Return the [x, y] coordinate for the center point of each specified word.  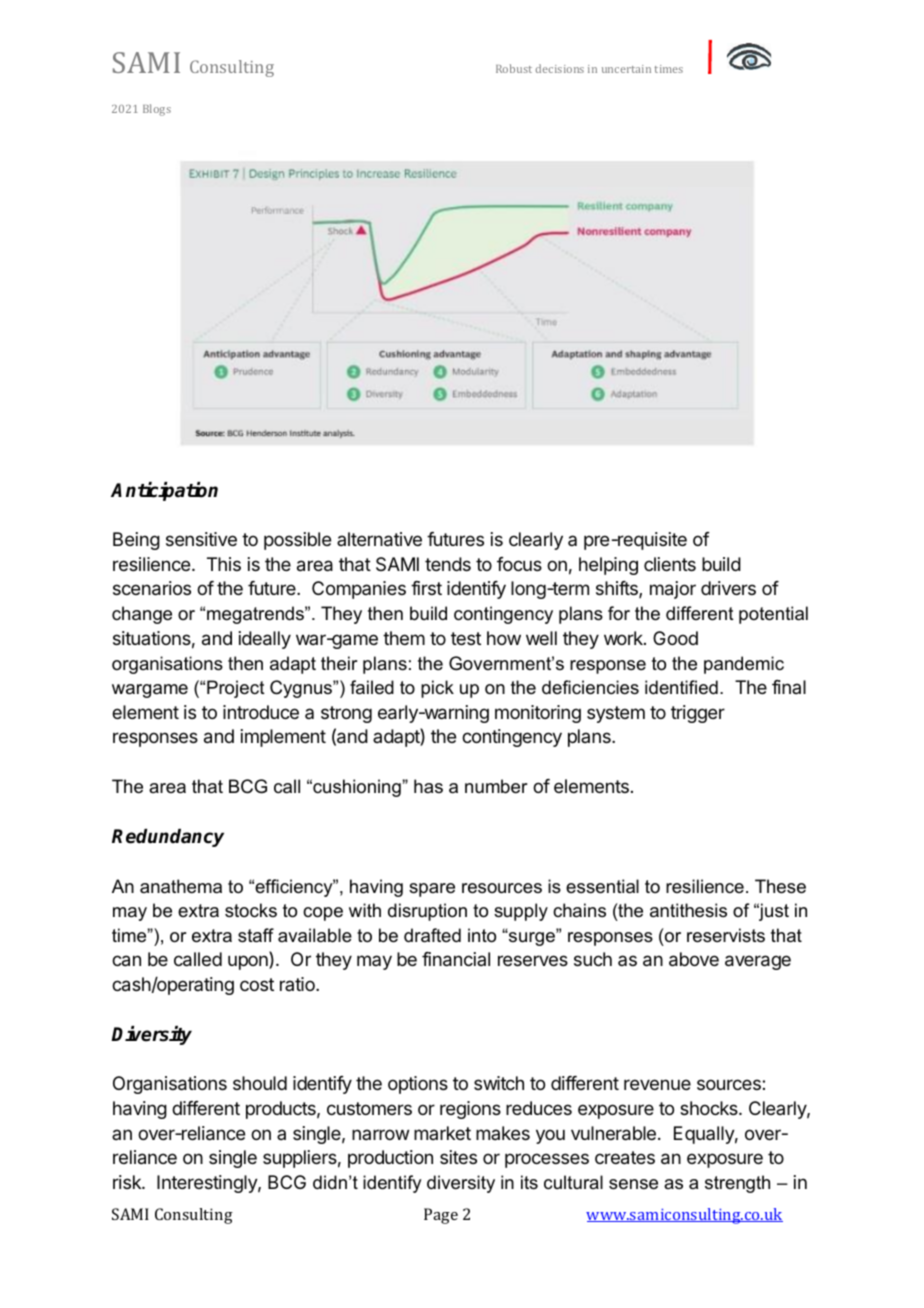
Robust [514, 68]
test [466, 638]
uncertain [626, 69]
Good [675, 638]
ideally [265, 640]
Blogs [157, 110]
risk [128, 1182]
